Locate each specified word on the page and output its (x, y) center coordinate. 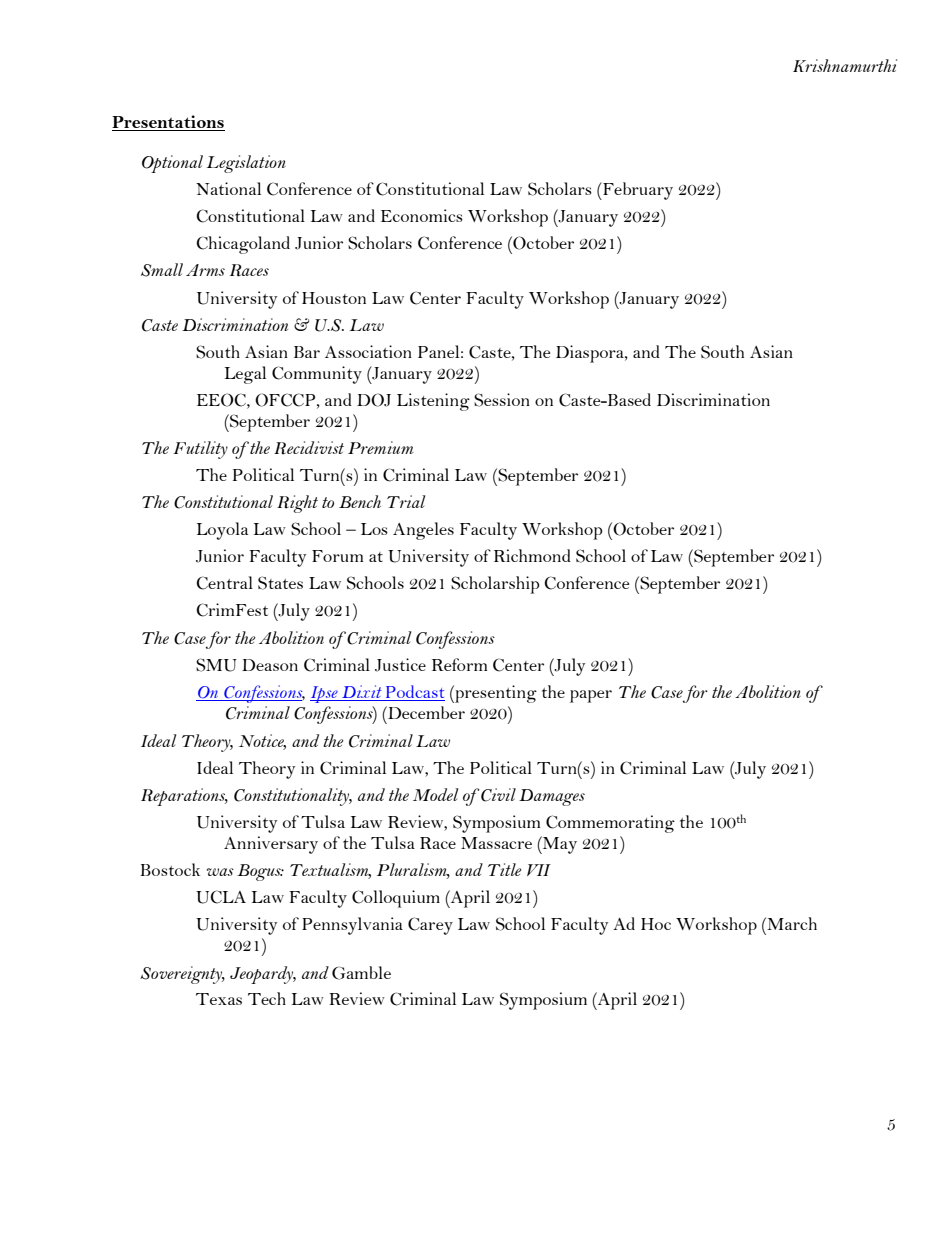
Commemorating (610, 824)
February (637, 191)
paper (591, 696)
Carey (430, 926)
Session (502, 400)
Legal (245, 375)
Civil (498, 795)
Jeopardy (263, 975)
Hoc (656, 924)
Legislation (246, 164)
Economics (422, 215)
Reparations (184, 797)
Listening (433, 402)
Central (224, 583)
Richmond (532, 555)
